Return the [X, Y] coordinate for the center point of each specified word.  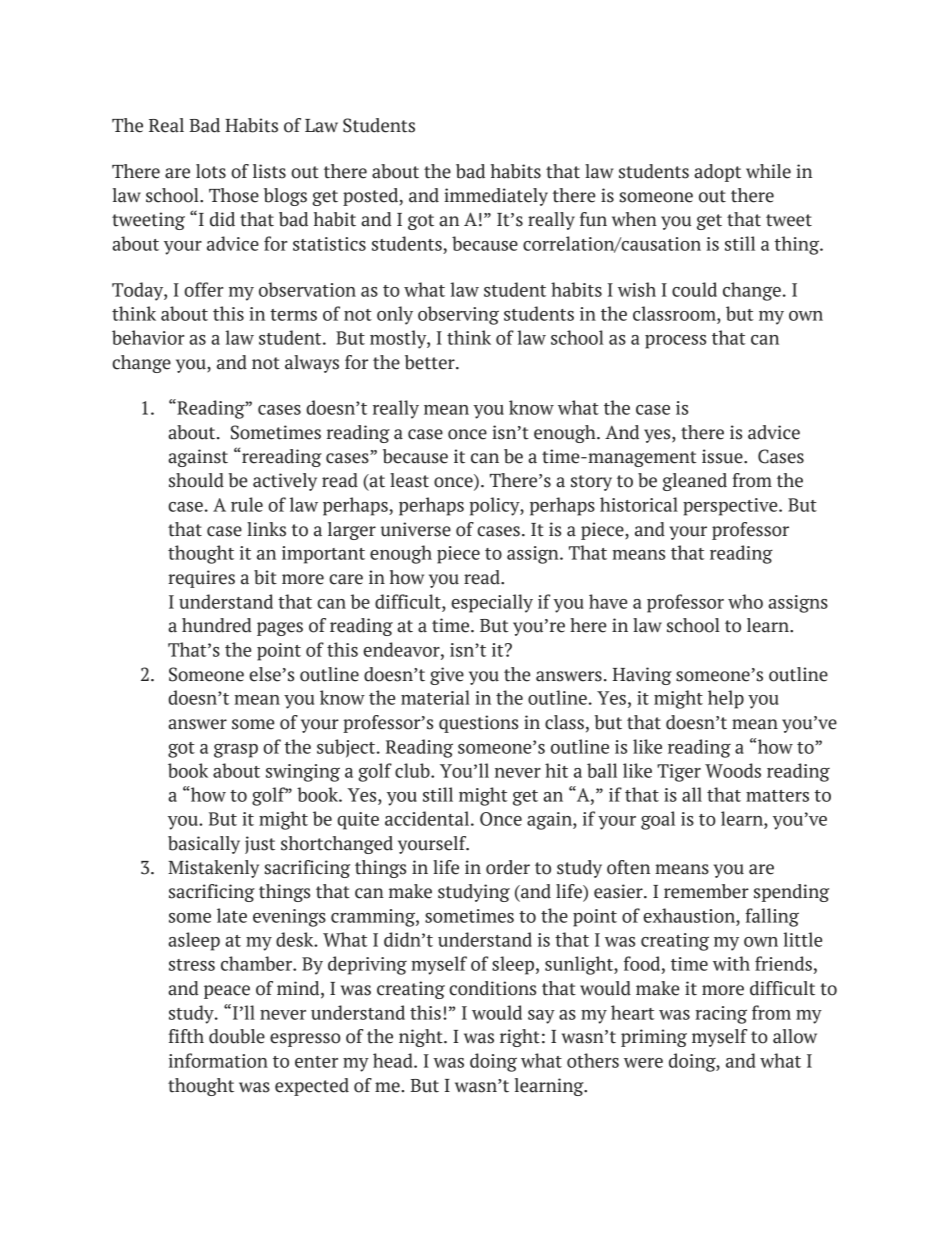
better [431, 362]
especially [492, 603]
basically [204, 845]
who [745, 601]
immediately [496, 197]
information [218, 1060]
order [508, 867]
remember [706, 891]
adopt [717, 173]
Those [234, 195]
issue [723, 456]
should [196, 480]
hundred [217, 625]
